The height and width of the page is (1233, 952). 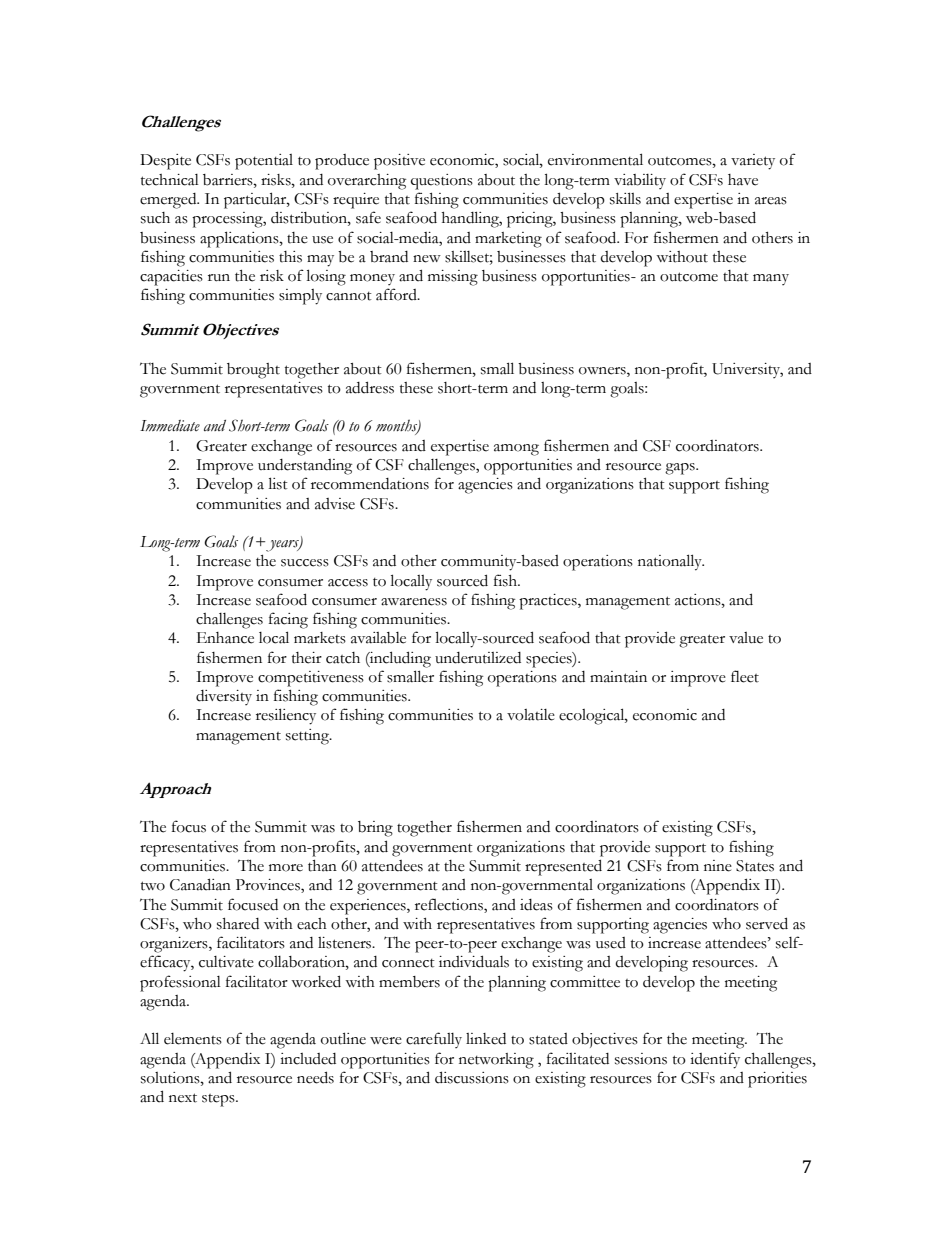 What do you see at coordinates (671, 562) in the page?
I see `nationally` at bounding box center [671, 562].
